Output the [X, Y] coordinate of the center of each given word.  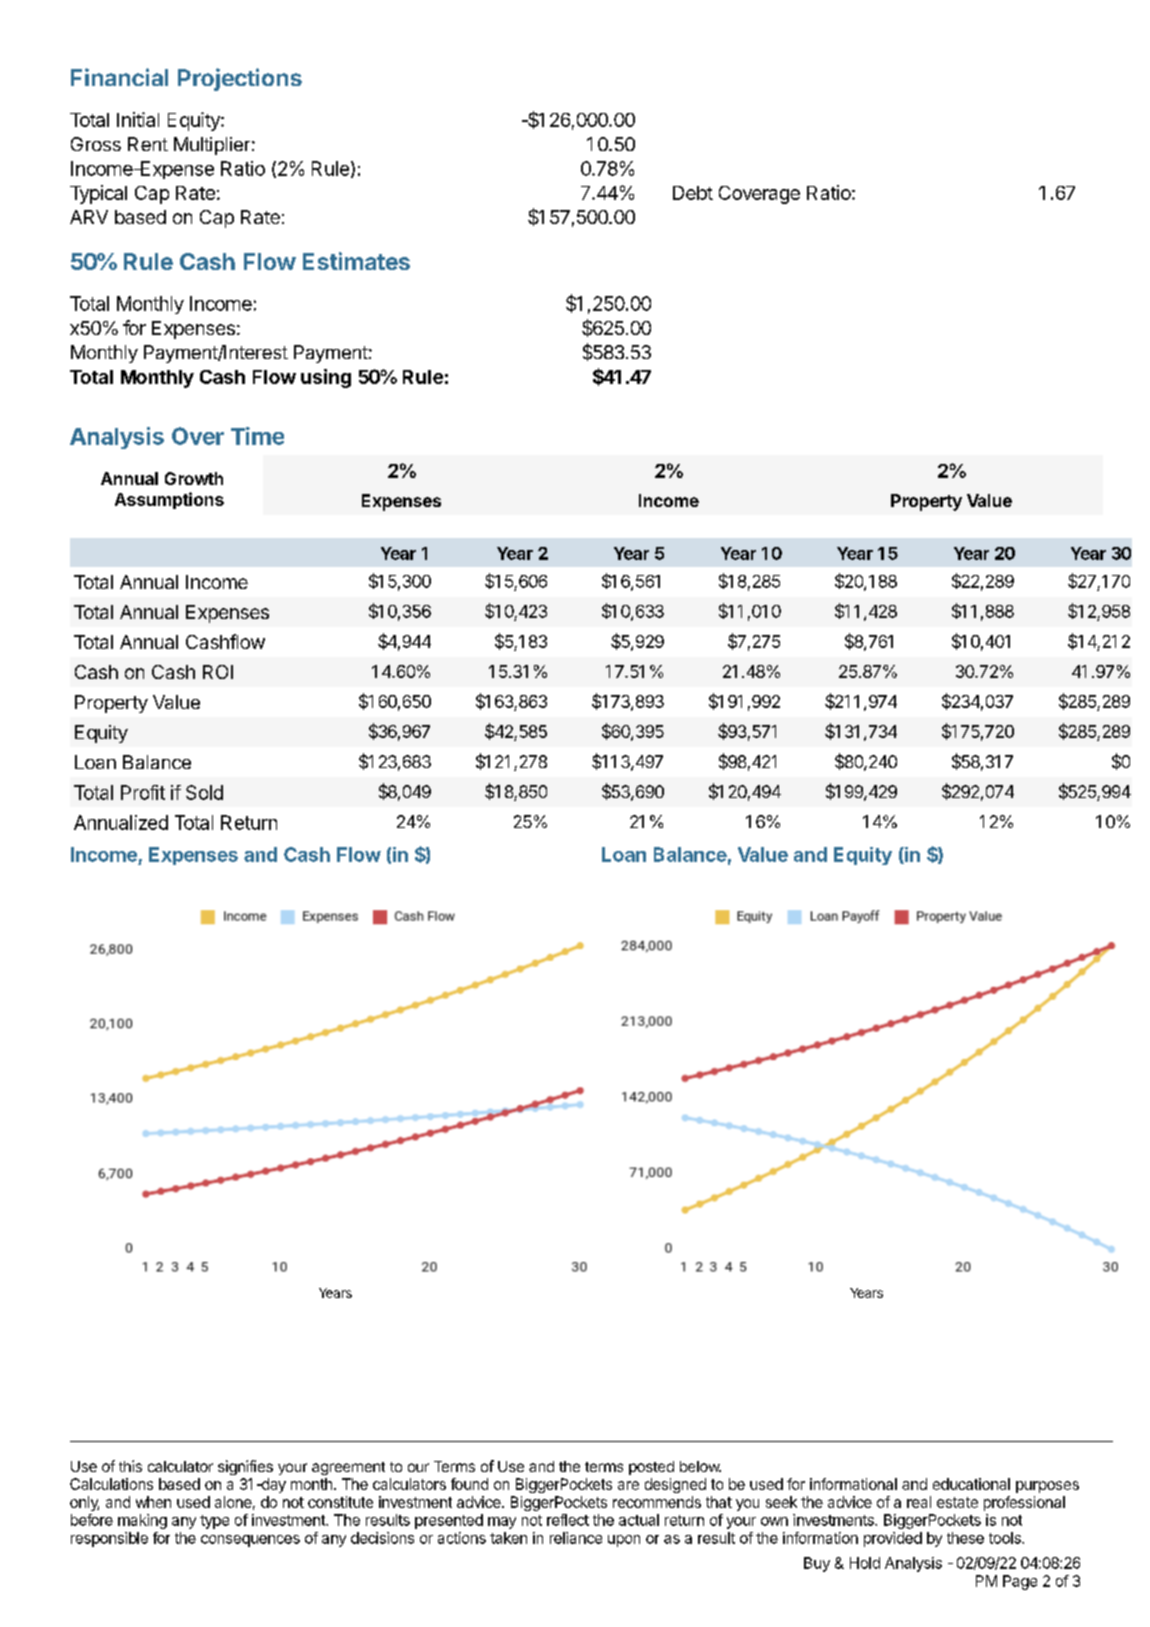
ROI [218, 672]
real [919, 1502]
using [326, 378]
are [628, 1485]
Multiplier [212, 146]
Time [257, 436]
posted [651, 1468]
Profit [143, 792]
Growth [194, 478]
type [214, 1522]
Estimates [356, 261]
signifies [245, 1467]
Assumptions [169, 500]
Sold [204, 792]
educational [971, 1484]
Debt [693, 193]
